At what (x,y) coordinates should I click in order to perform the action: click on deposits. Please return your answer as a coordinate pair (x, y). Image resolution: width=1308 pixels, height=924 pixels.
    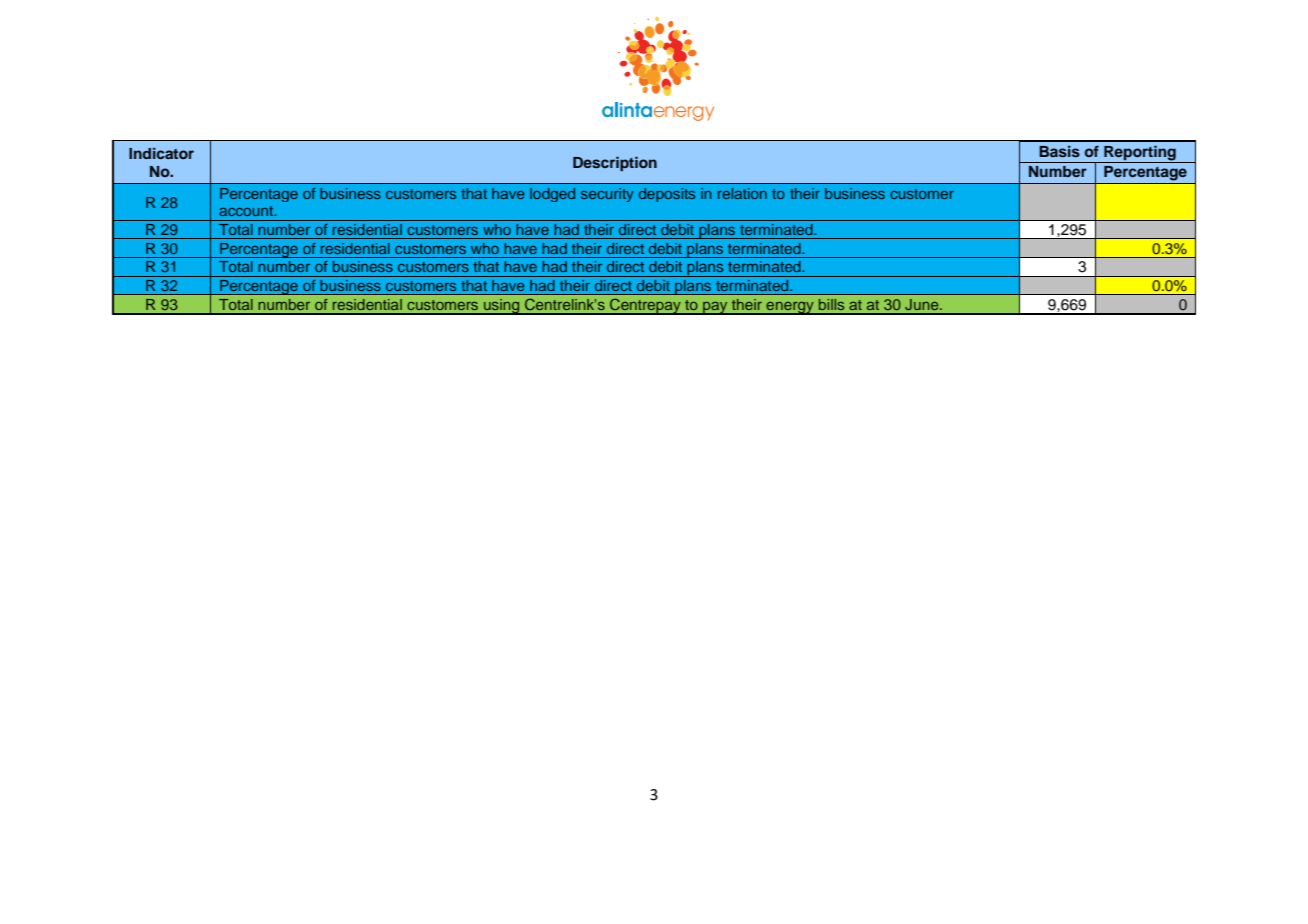
    Looking at the image, I should click on (667, 195).
